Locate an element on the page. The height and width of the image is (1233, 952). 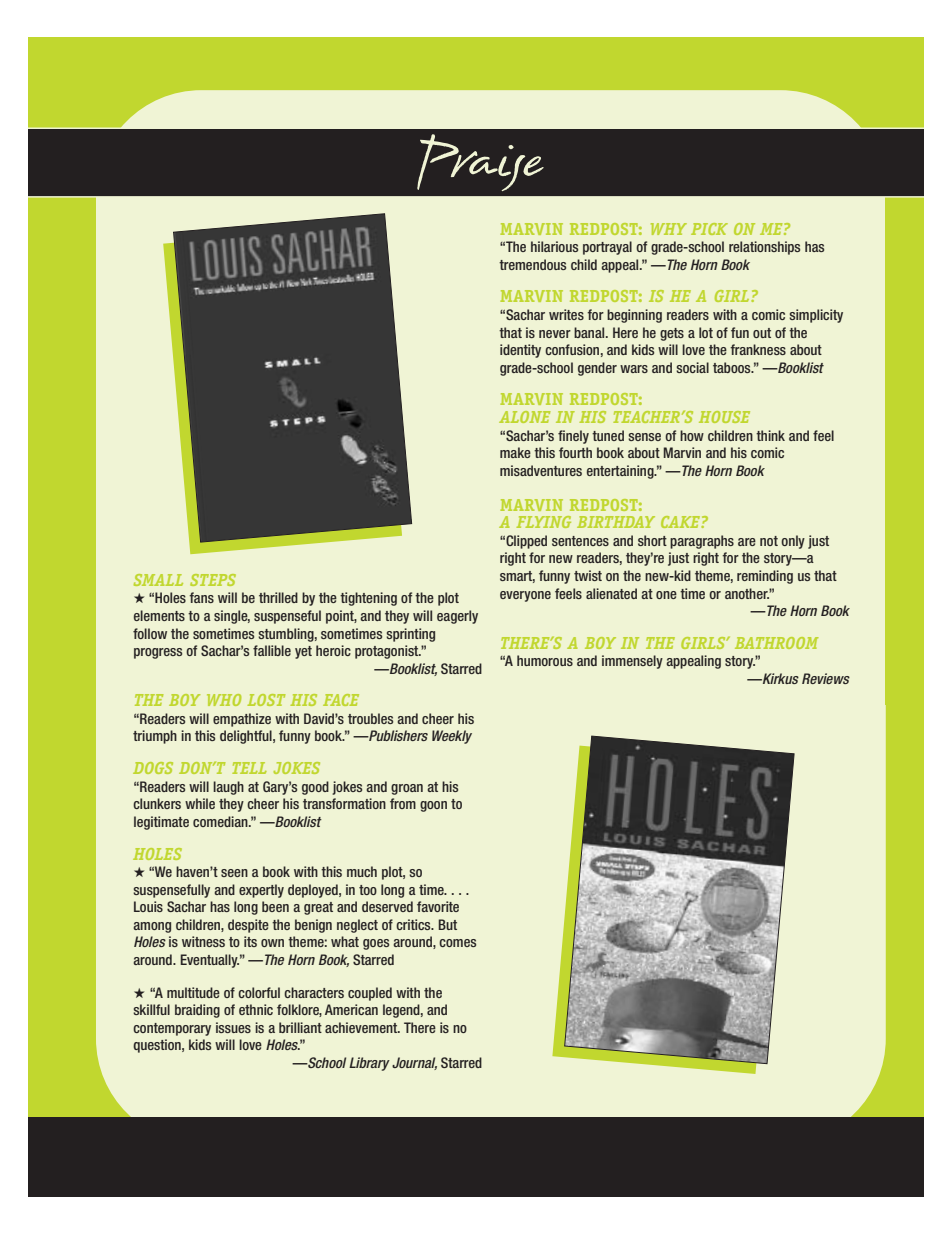
are is located at coordinates (747, 542).
